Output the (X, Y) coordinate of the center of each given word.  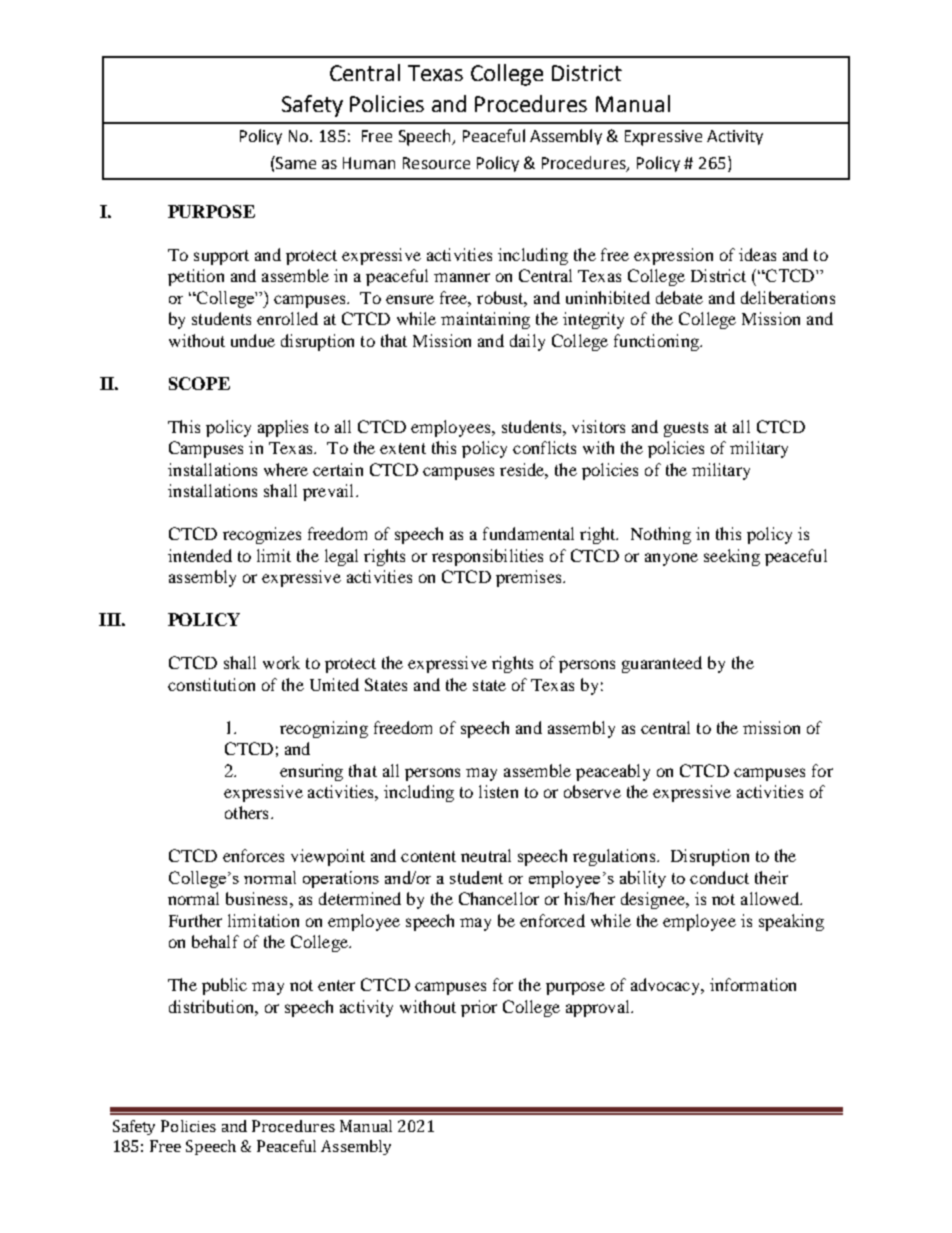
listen (498, 791)
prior (479, 1008)
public (224, 986)
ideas (757, 254)
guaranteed (662, 664)
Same (295, 162)
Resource (436, 163)
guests (686, 429)
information (753, 984)
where (286, 469)
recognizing (324, 729)
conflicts (544, 447)
